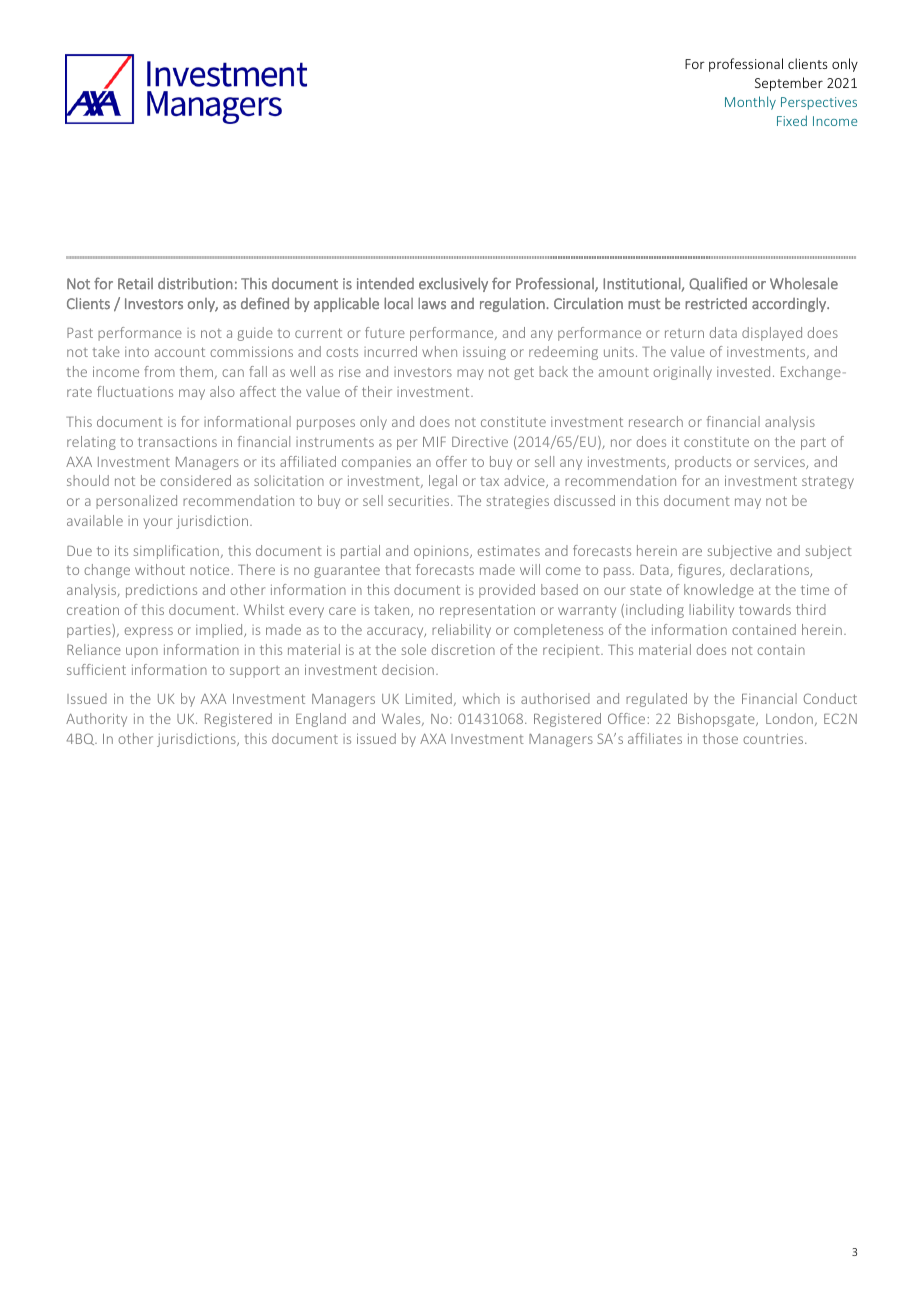 This screenshot has width=924, height=1308. Describe the element at coordinates (487, 611) in the screenshot. I see `representation` at that location.
